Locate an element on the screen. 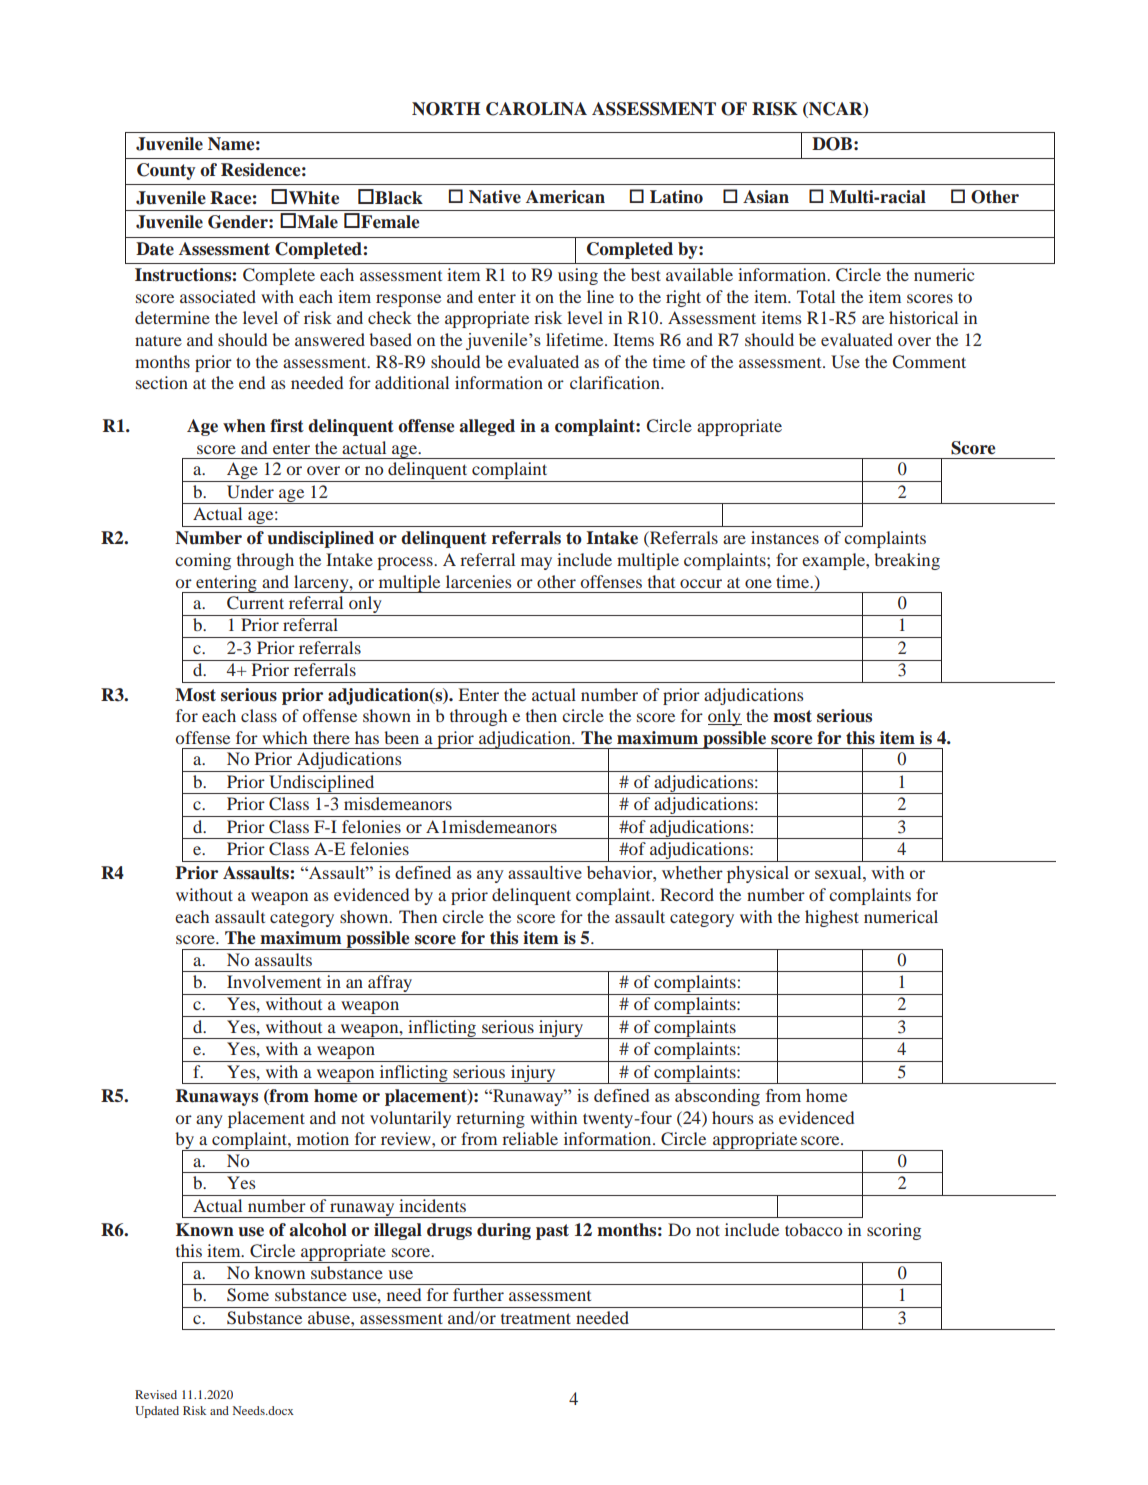  treatment is located at coordinates (536, 1318).
